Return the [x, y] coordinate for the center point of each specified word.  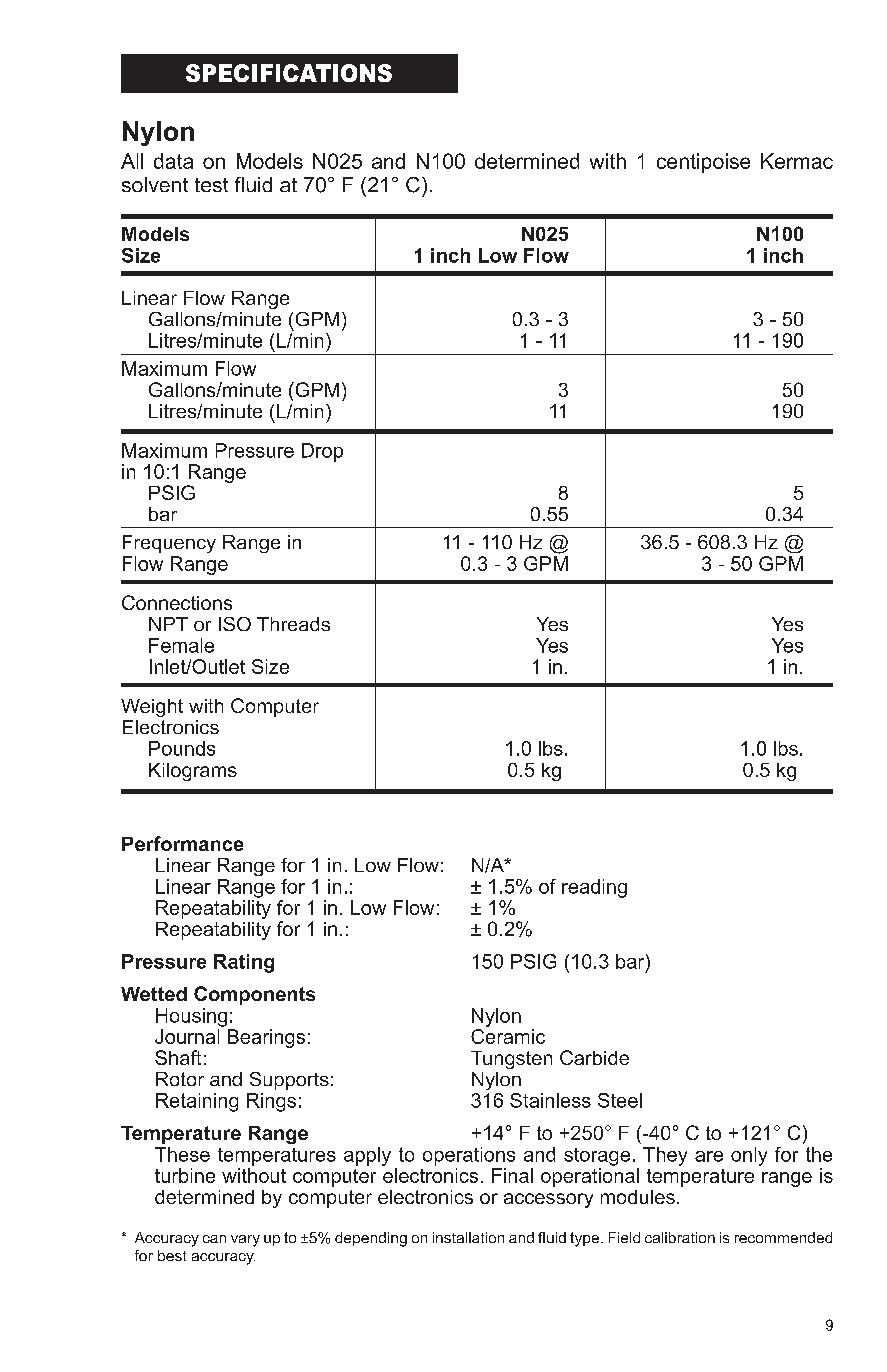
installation [468, 1237]
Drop [322, 452]
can [214, 1239]
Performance [182, 843]
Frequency [169, 544]
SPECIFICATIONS [289, 73]
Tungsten [511, 1060]
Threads [293, 624]
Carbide [594, 1057]
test [211, 185]
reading [594, 888]
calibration [680, 1237]
